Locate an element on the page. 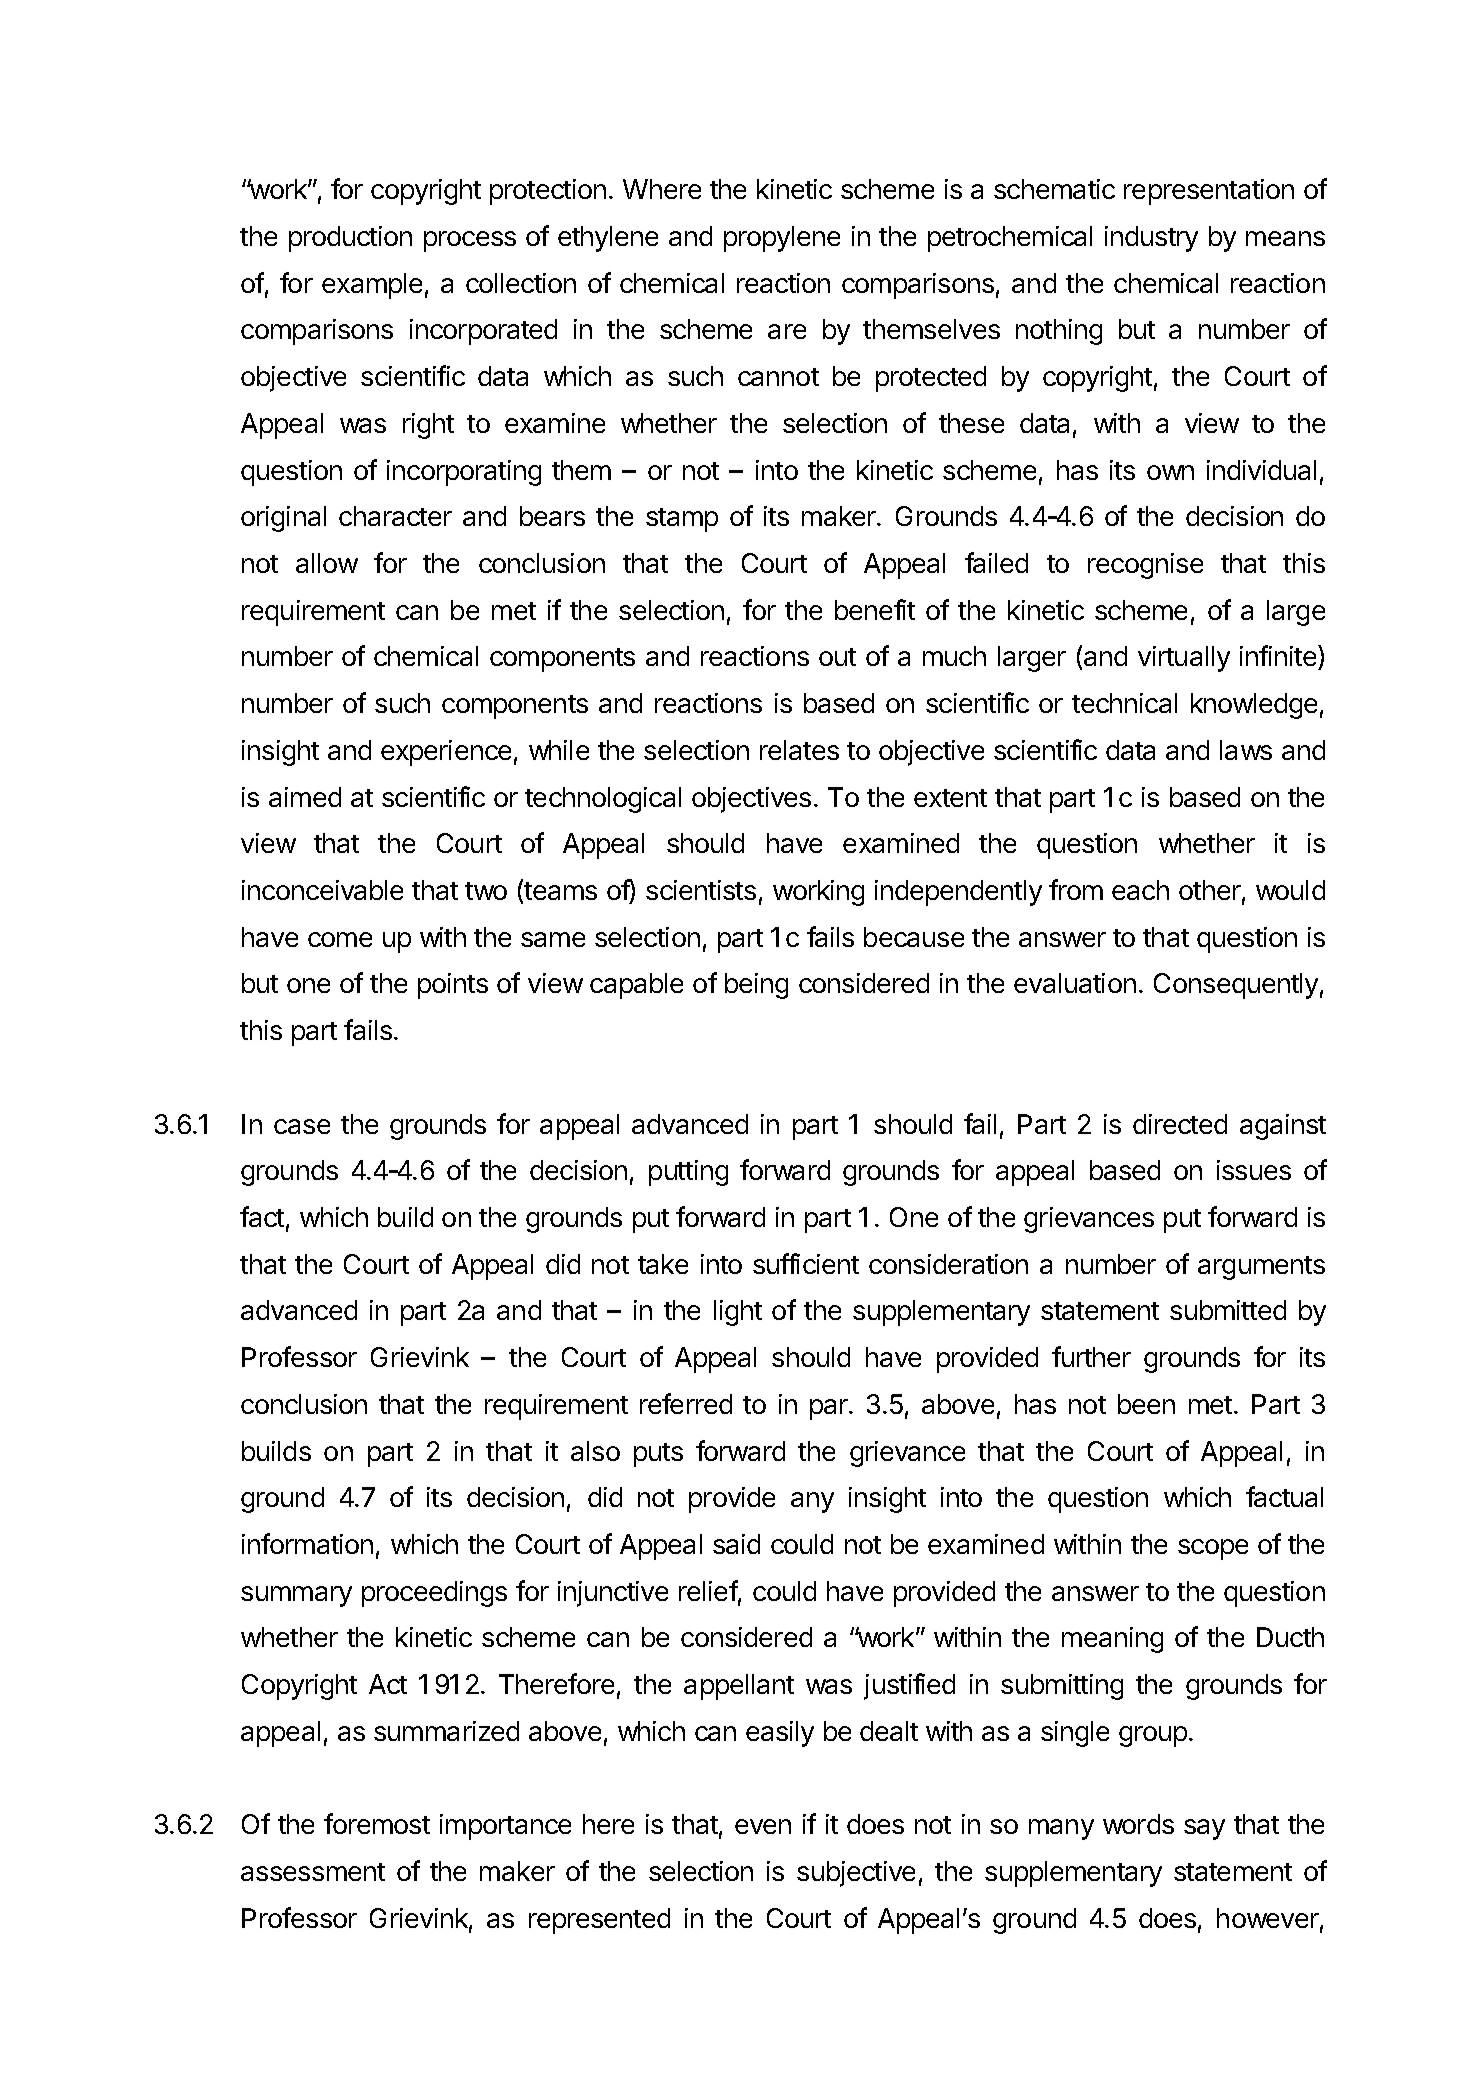  industry is located at coordinates (1151, 239).
